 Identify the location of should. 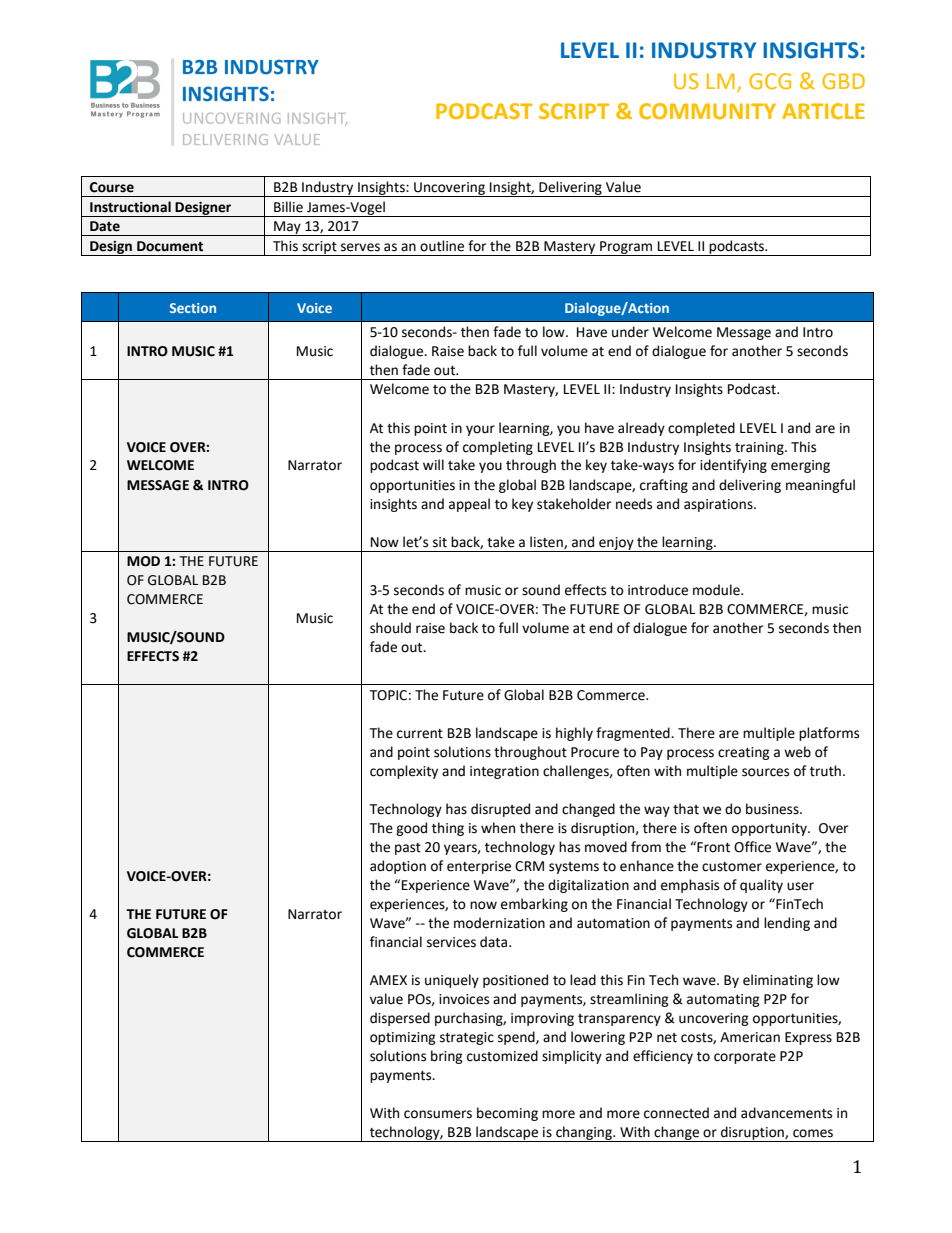
(390, 628).
